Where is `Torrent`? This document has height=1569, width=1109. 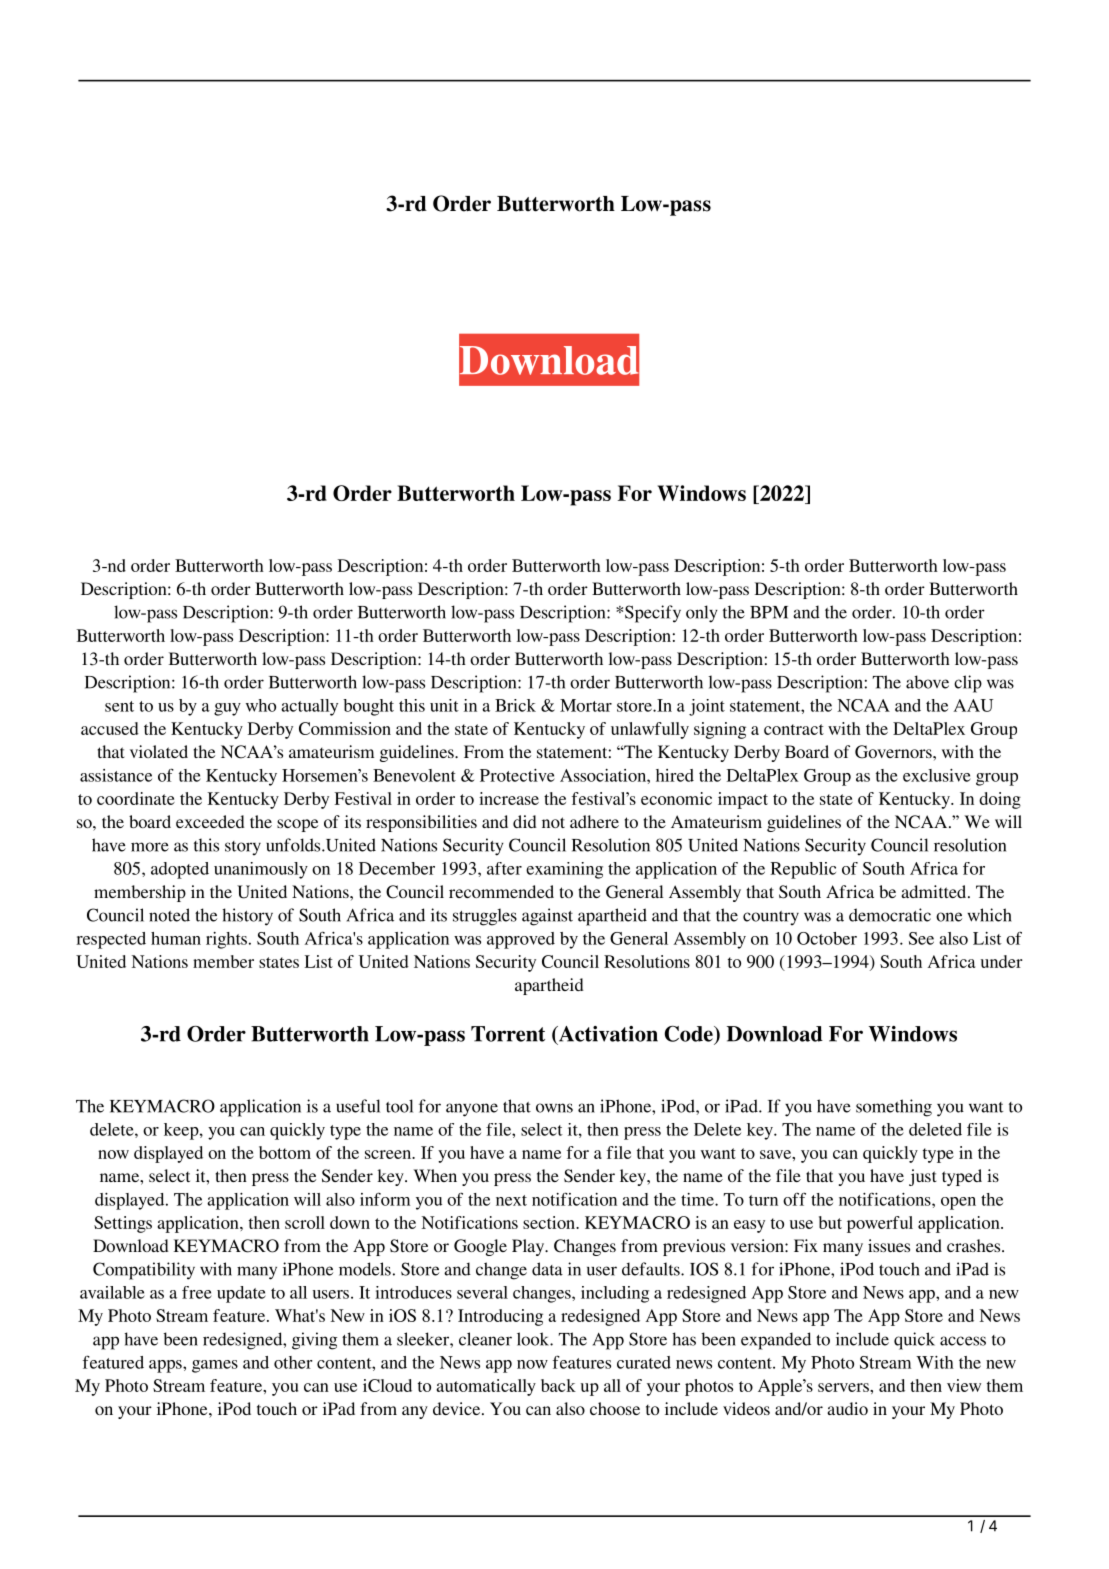 Torrent is located at coordinates (508, 1034).
